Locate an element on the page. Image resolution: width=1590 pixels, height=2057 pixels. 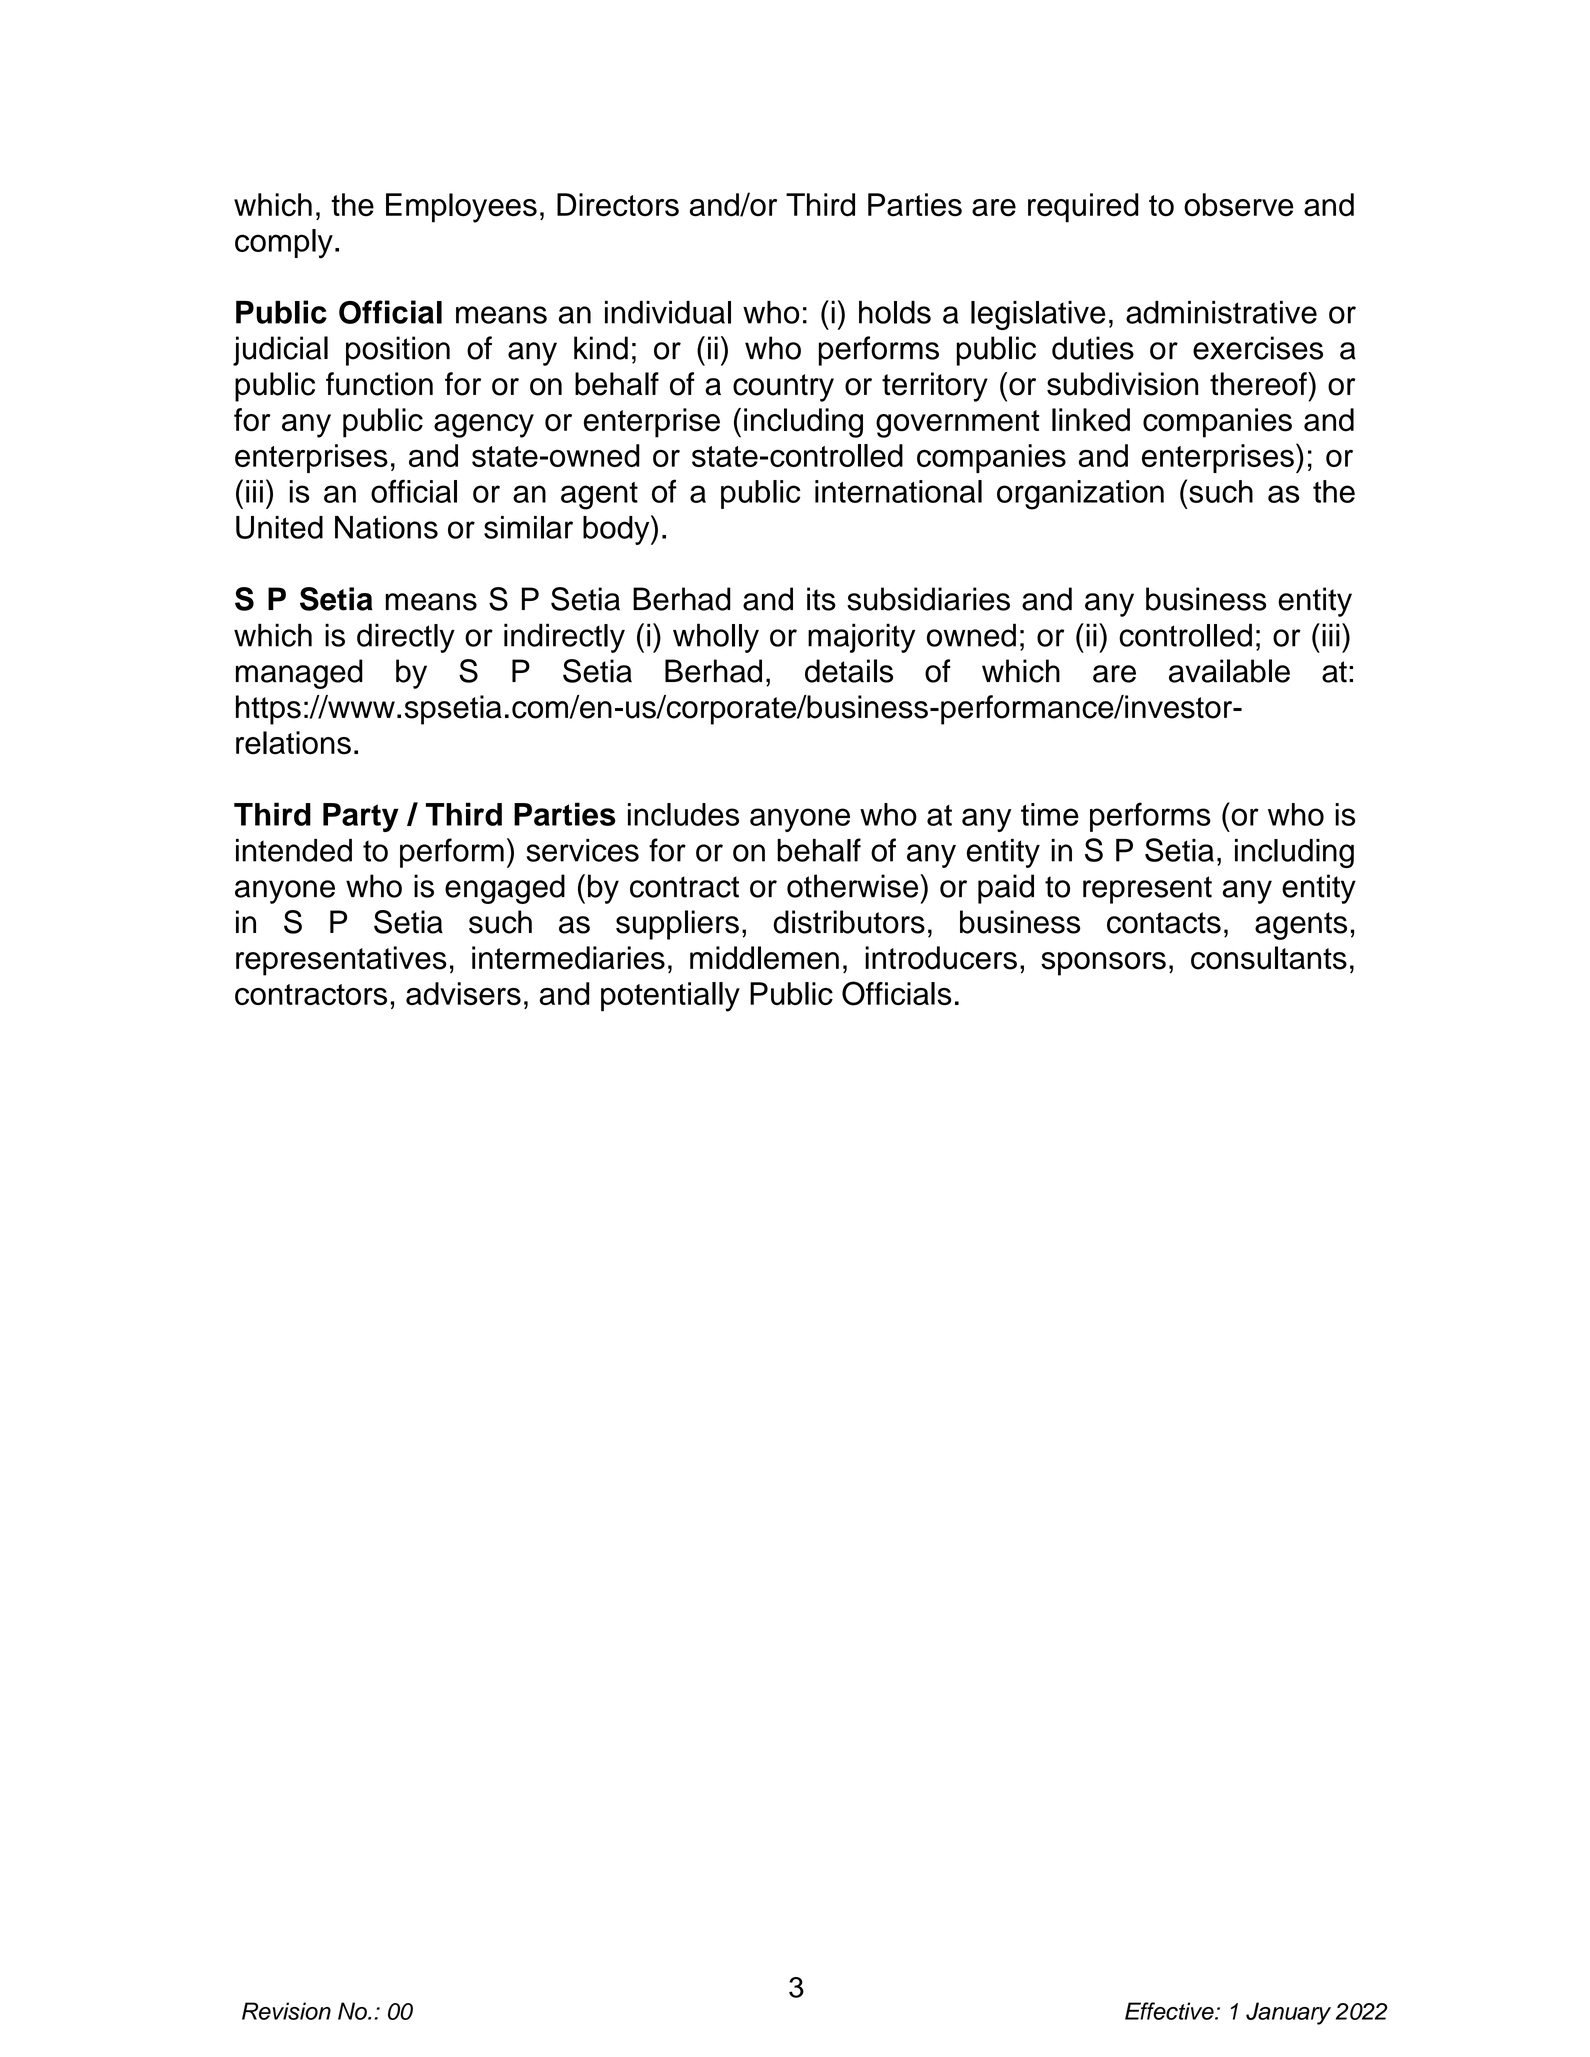
Effective is located at coordinates (1170, 2011).
